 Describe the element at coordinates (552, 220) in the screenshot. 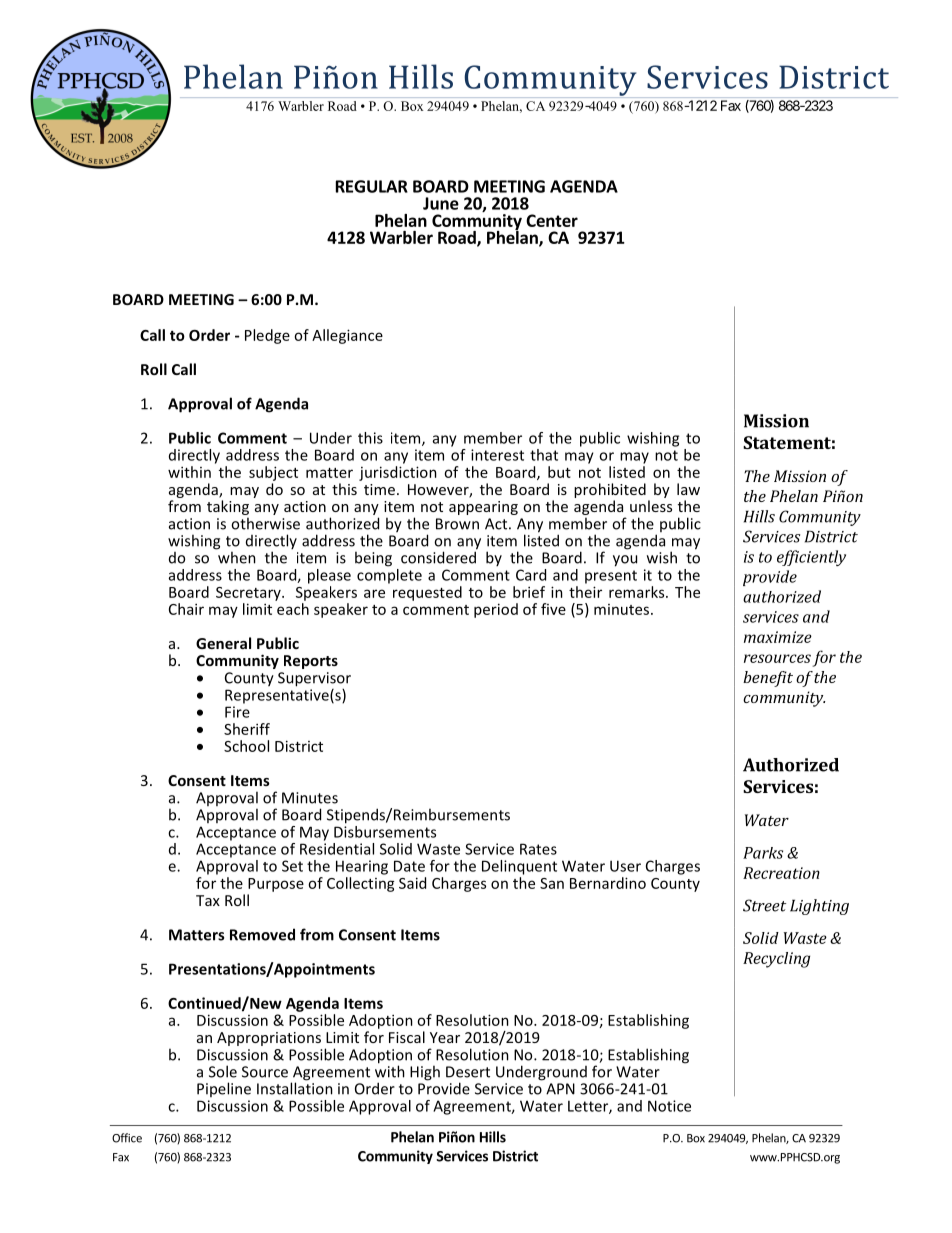

I see `Center` at that location.
